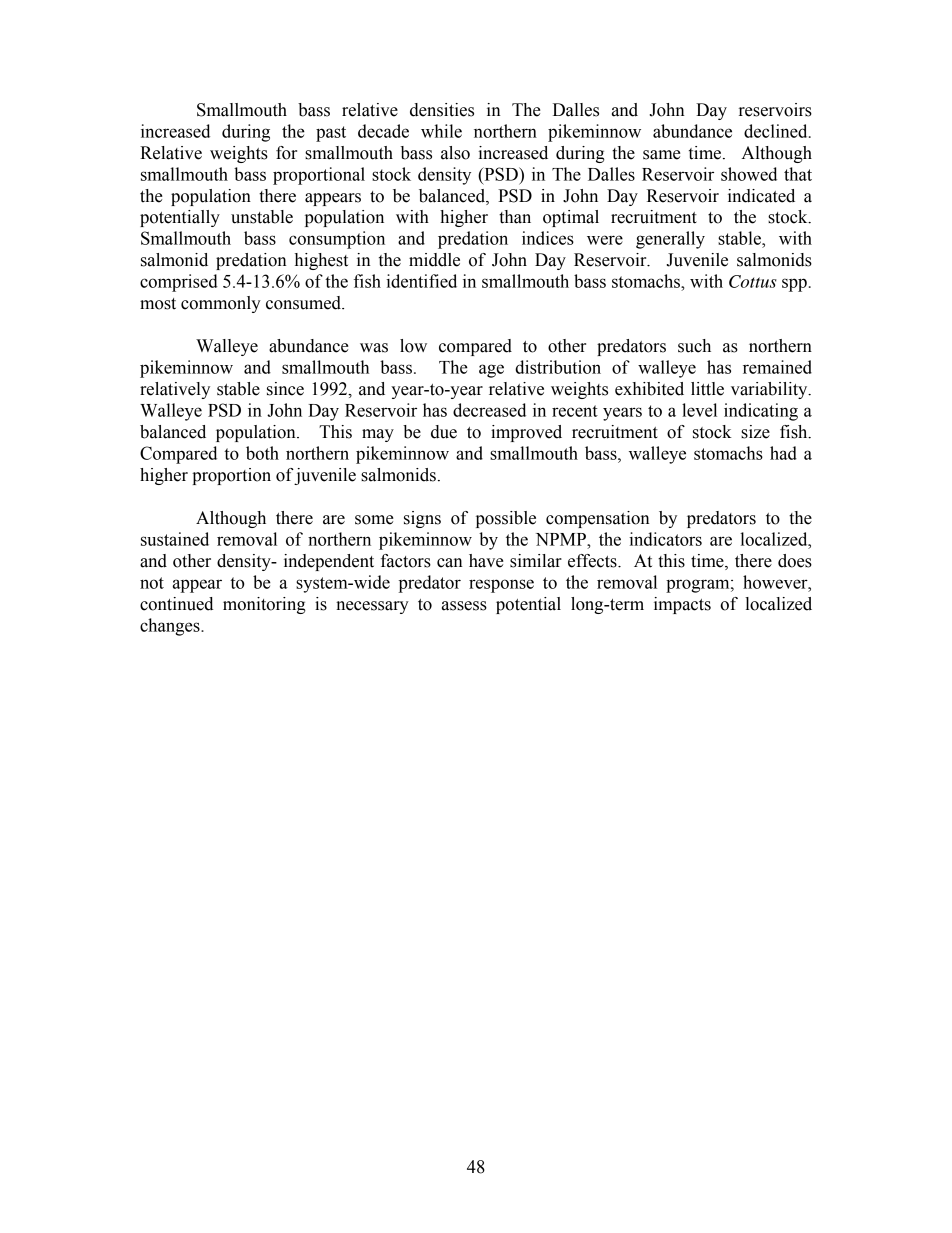 The width and height of the screenshot is (952, 1233). Describe the element at coordinates (286, 153) in the screenshot. I see `for` at that location.
